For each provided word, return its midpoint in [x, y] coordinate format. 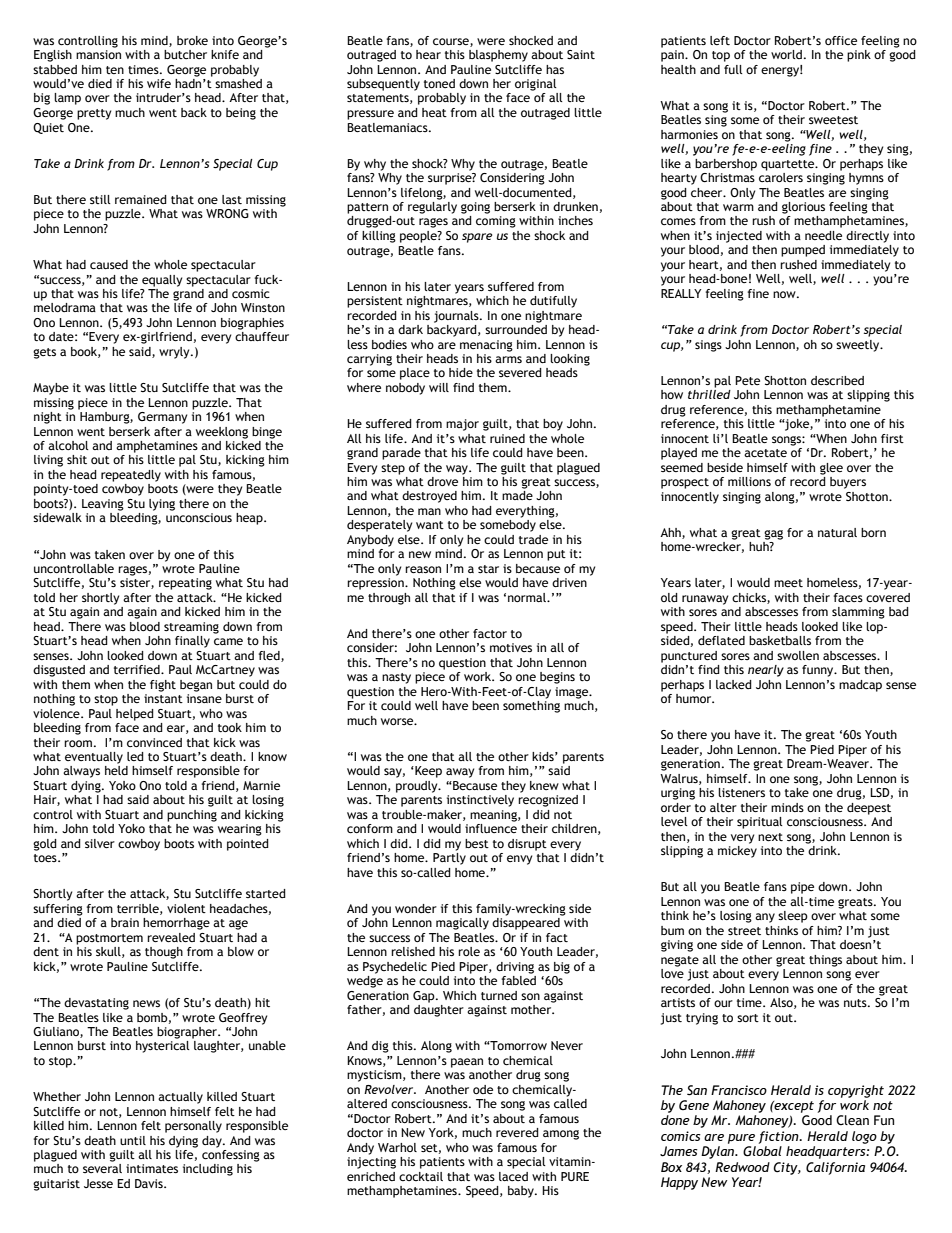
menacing [486, 346]
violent [186, 908]
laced [513, 1176]
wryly [175, 353]
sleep [793, 917]
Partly [449, 859]
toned [439, 83]
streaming [191, 628]
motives [511, 647]
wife [159, 83]
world [786, 54]
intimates [152, 1168]
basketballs [780, 640]
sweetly [859, 346]
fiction [779, 1137]
